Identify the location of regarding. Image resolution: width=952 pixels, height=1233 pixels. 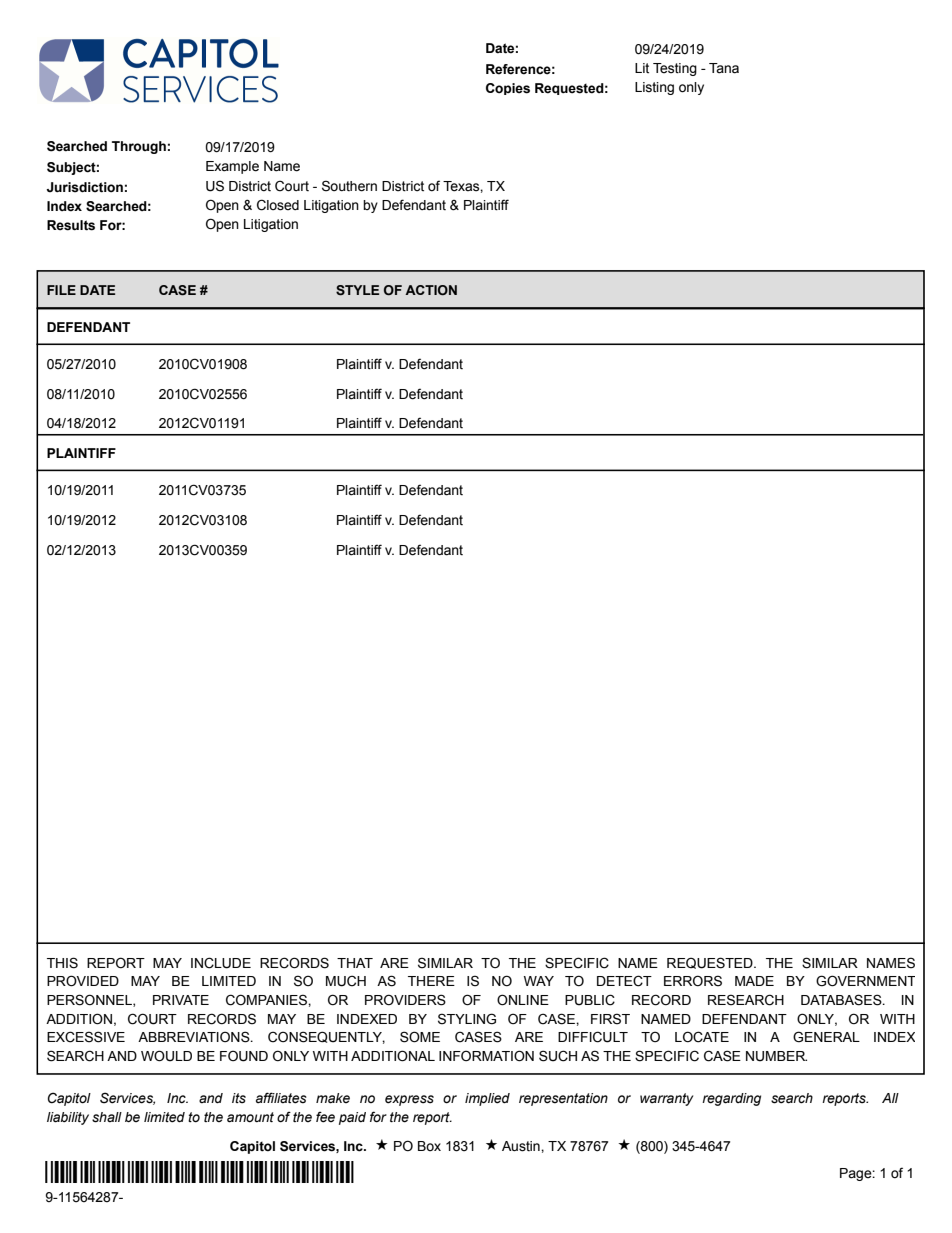
(731, 1099).
